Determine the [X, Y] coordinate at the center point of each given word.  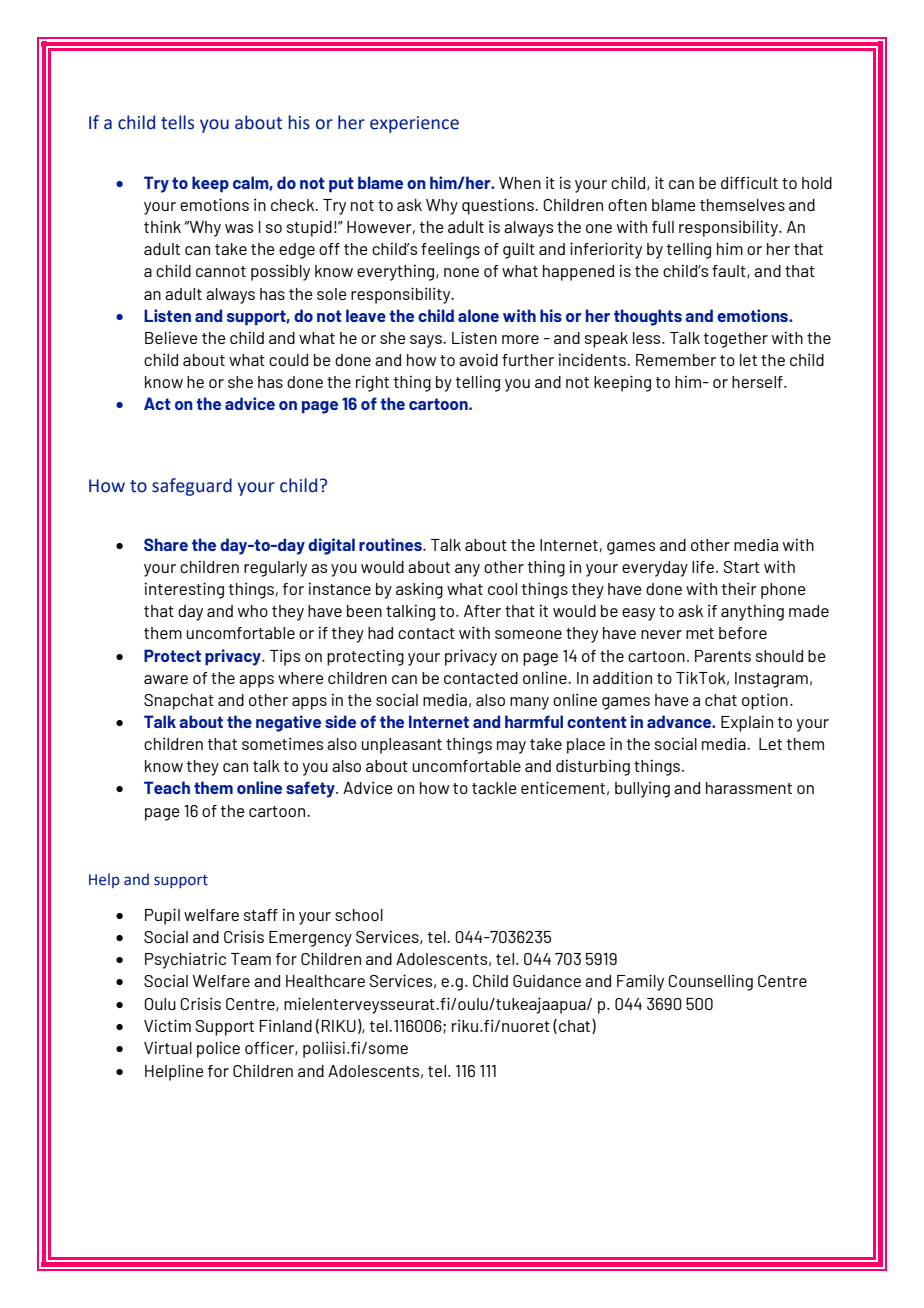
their [739, 588]
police [218, 1049]
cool [502, 589]
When [520, 183]
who [253, 611]
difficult [749, 182]
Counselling [710, 982]
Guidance [547, 980]
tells [177, 122]
